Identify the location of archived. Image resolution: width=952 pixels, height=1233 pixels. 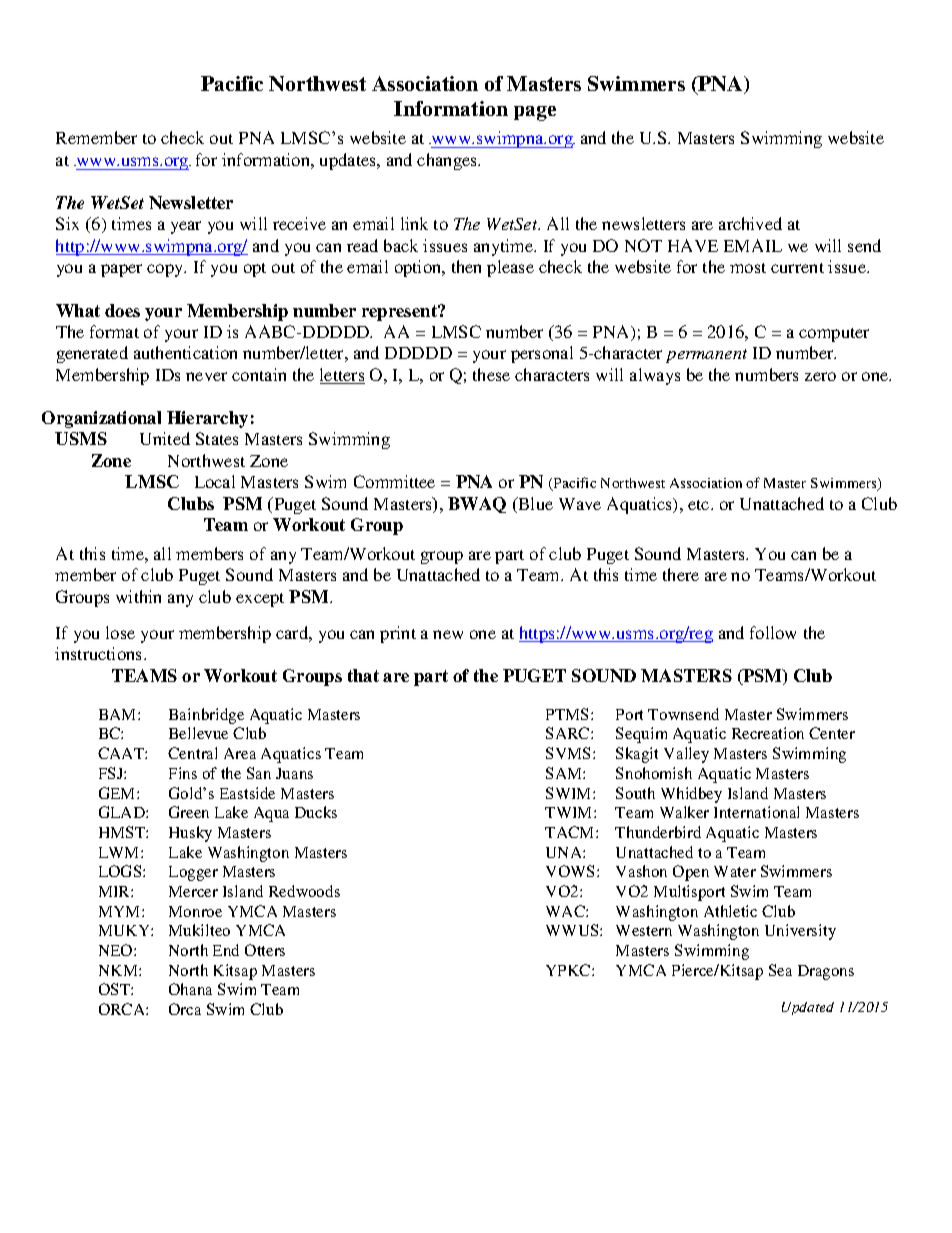
(750, 223).
